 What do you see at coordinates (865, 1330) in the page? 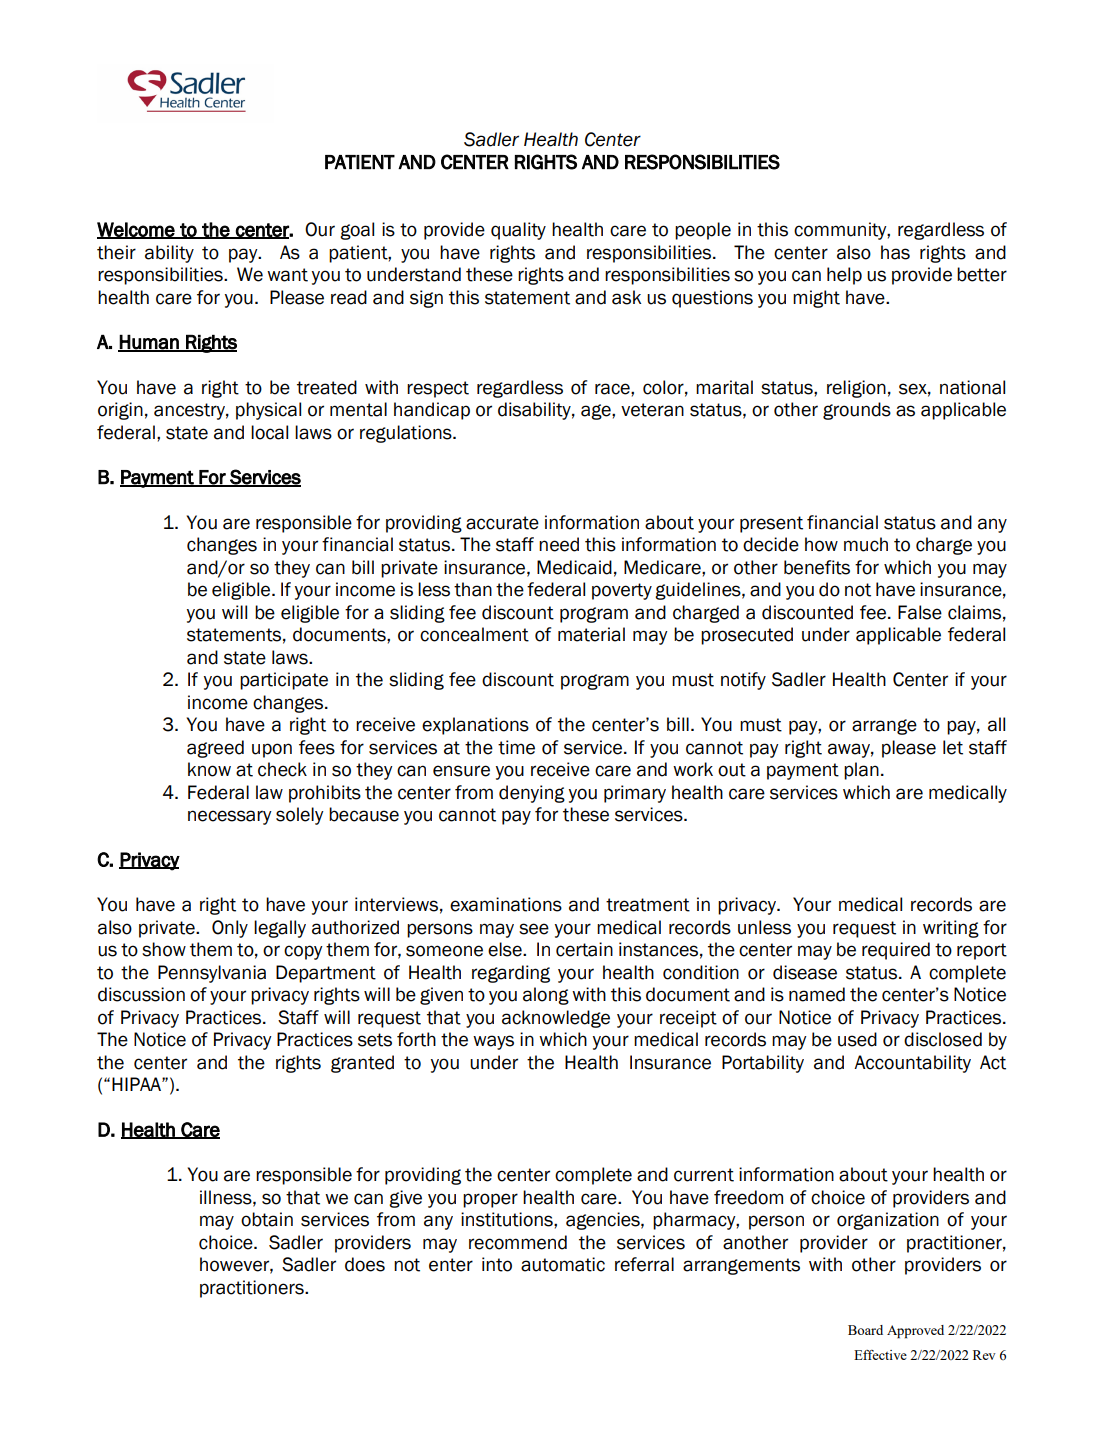
I see `Board` at bounding box center [865, 1330].
